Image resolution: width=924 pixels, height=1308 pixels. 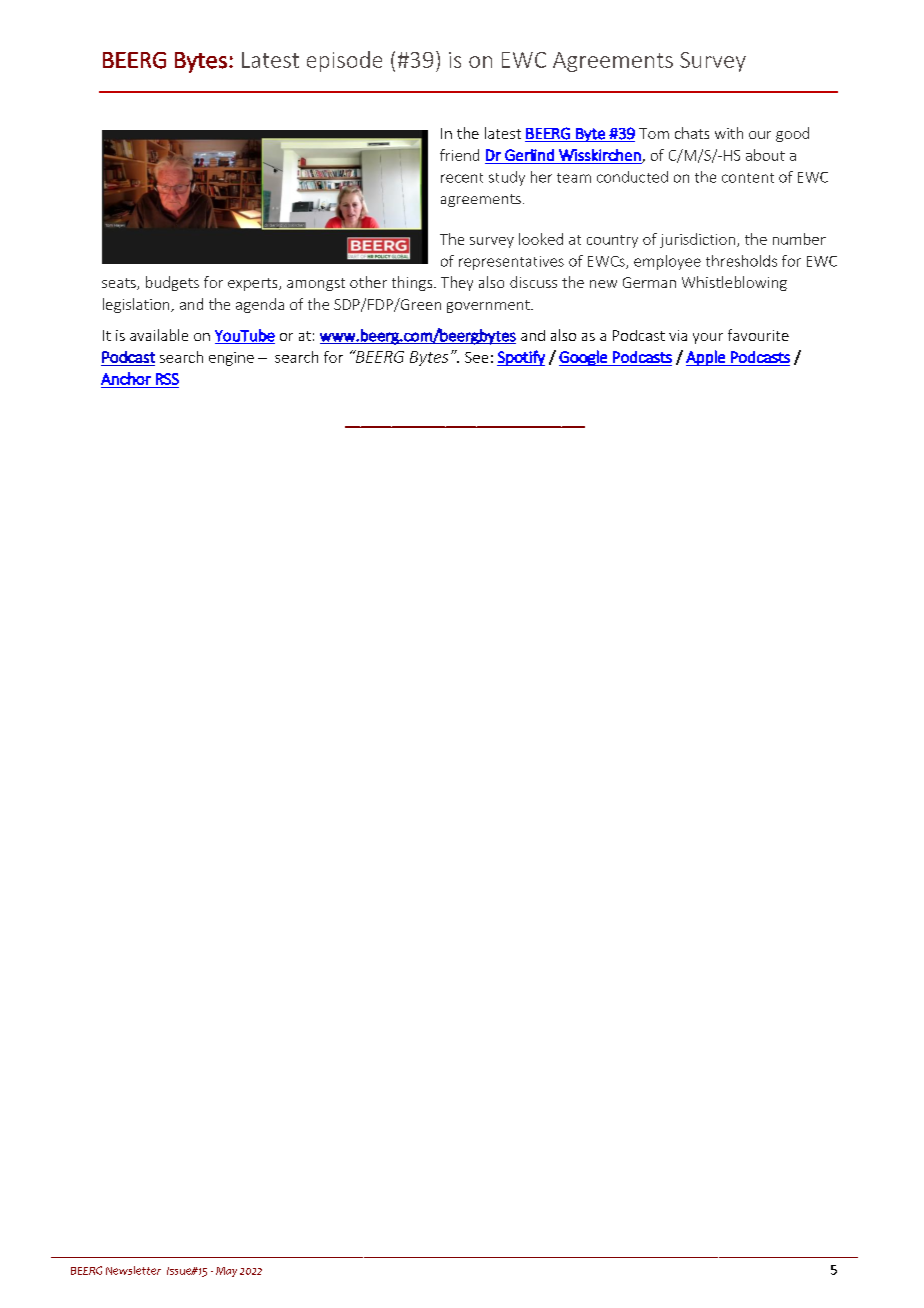 I want to click on RSS, so click(x=167, y=379).
